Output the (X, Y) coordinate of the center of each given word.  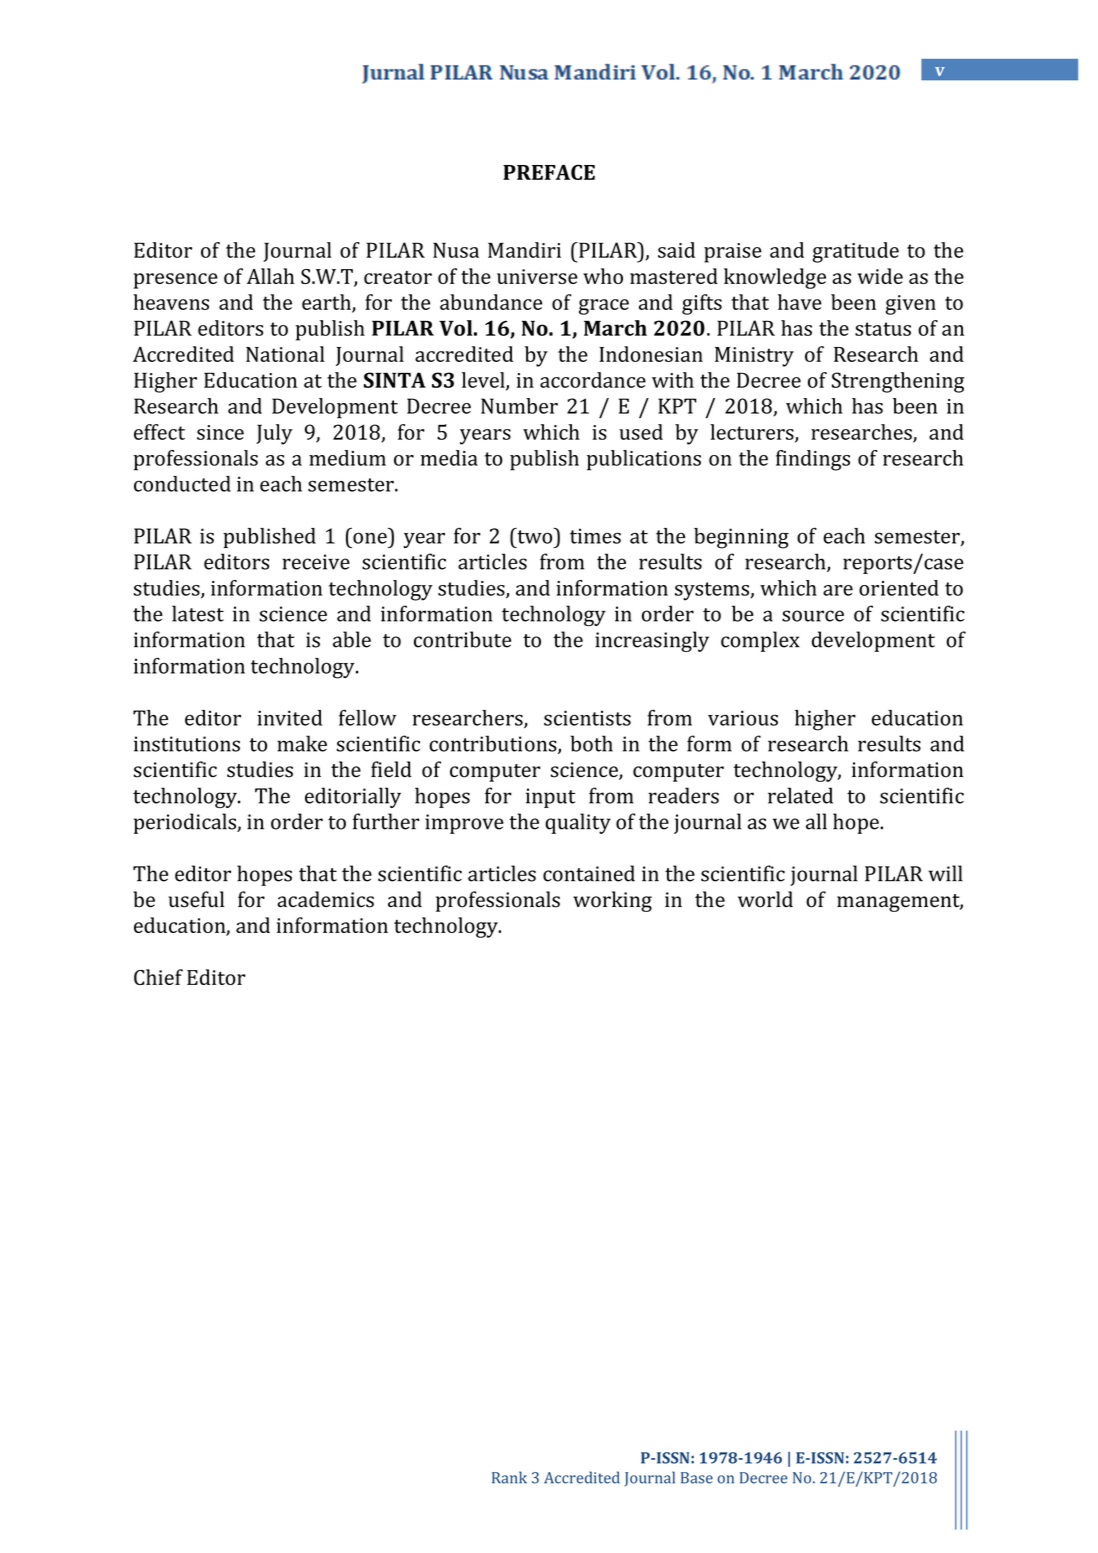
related (800, 795)
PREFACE (549, 172)
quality (578, 823)
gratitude (856, 252)
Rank (509, 1477)
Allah (270, 276)
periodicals (186, 823)
